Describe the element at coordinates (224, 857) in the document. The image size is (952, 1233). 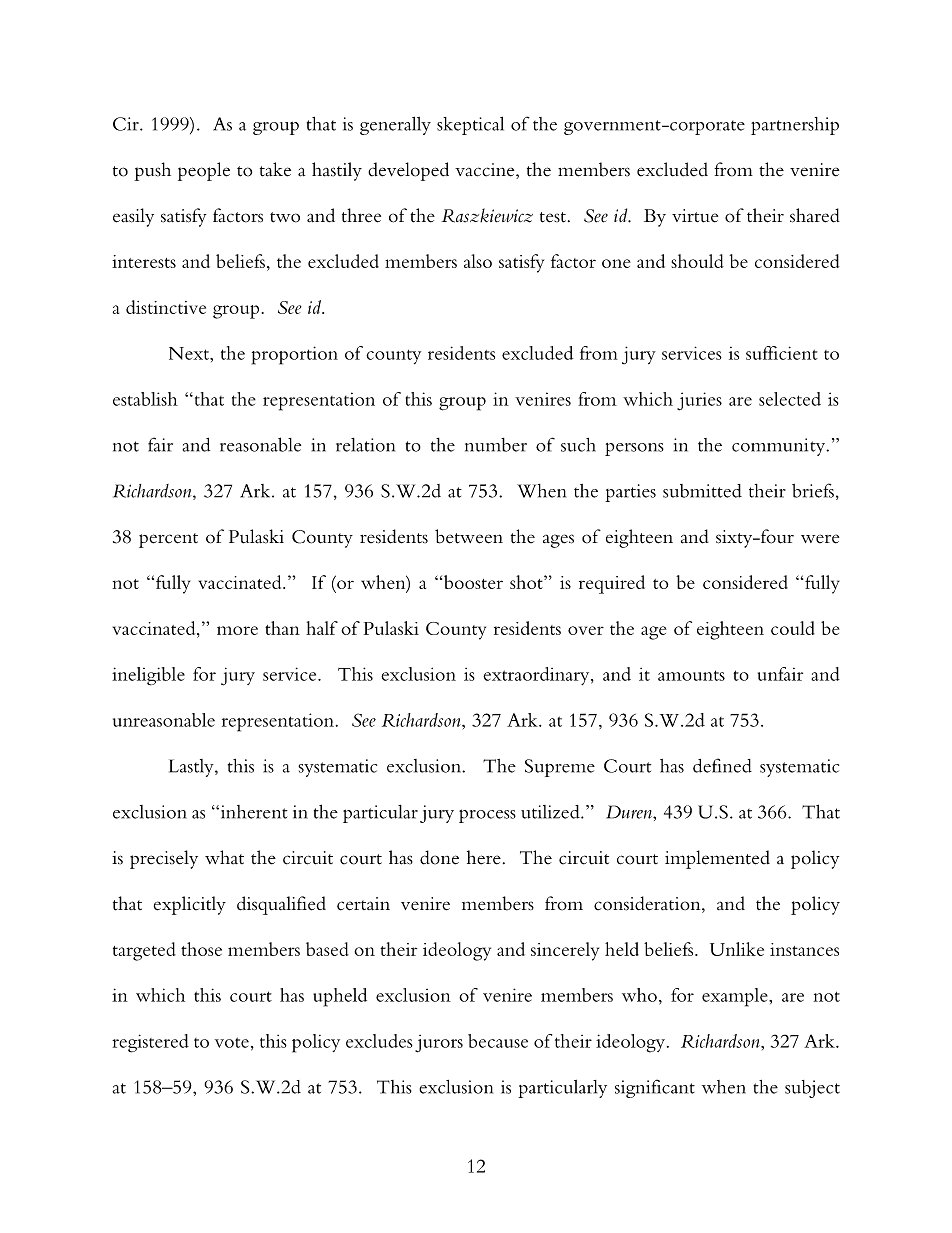
I see `what` at that location.
